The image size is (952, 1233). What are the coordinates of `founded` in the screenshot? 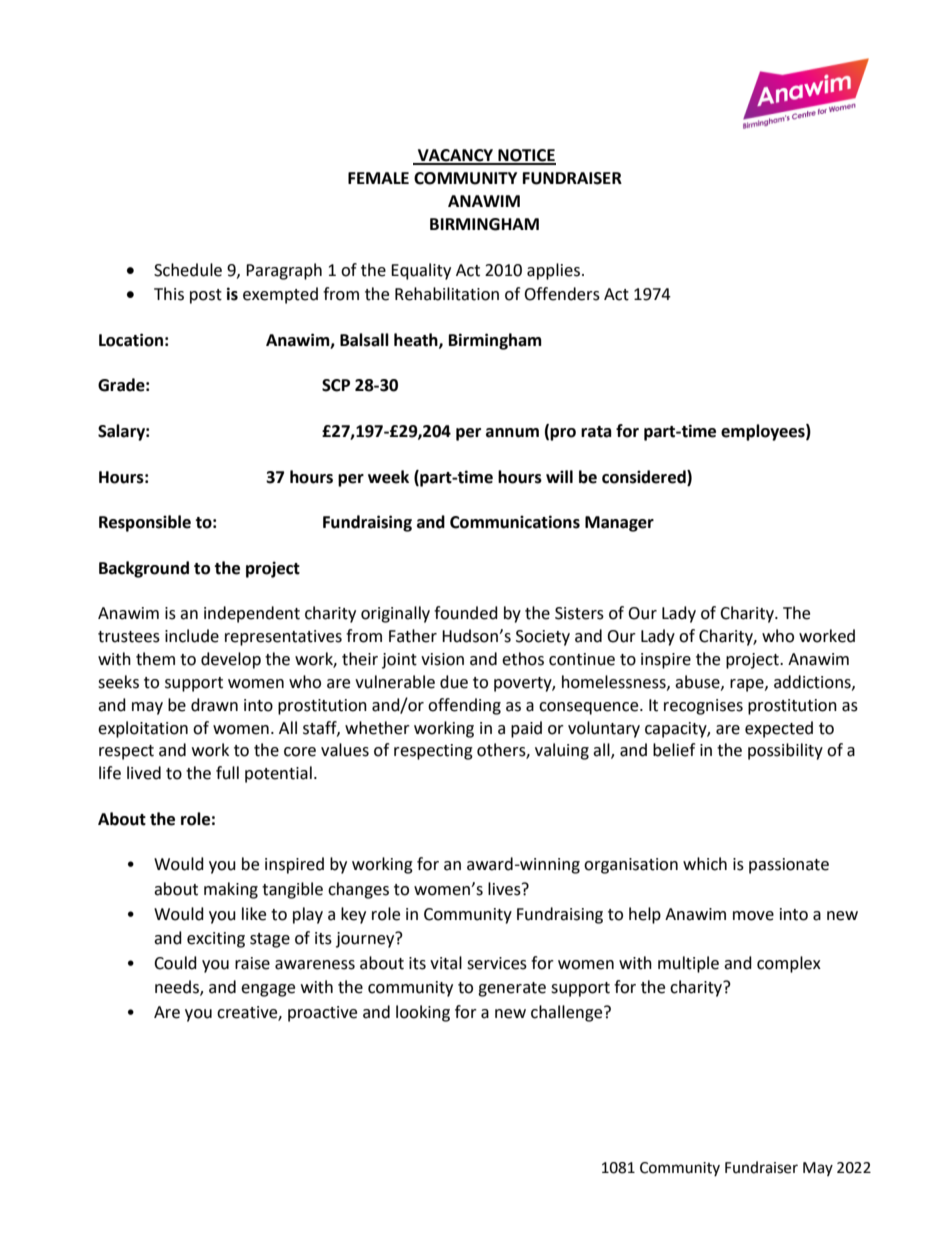 It's located at (466, 613).
